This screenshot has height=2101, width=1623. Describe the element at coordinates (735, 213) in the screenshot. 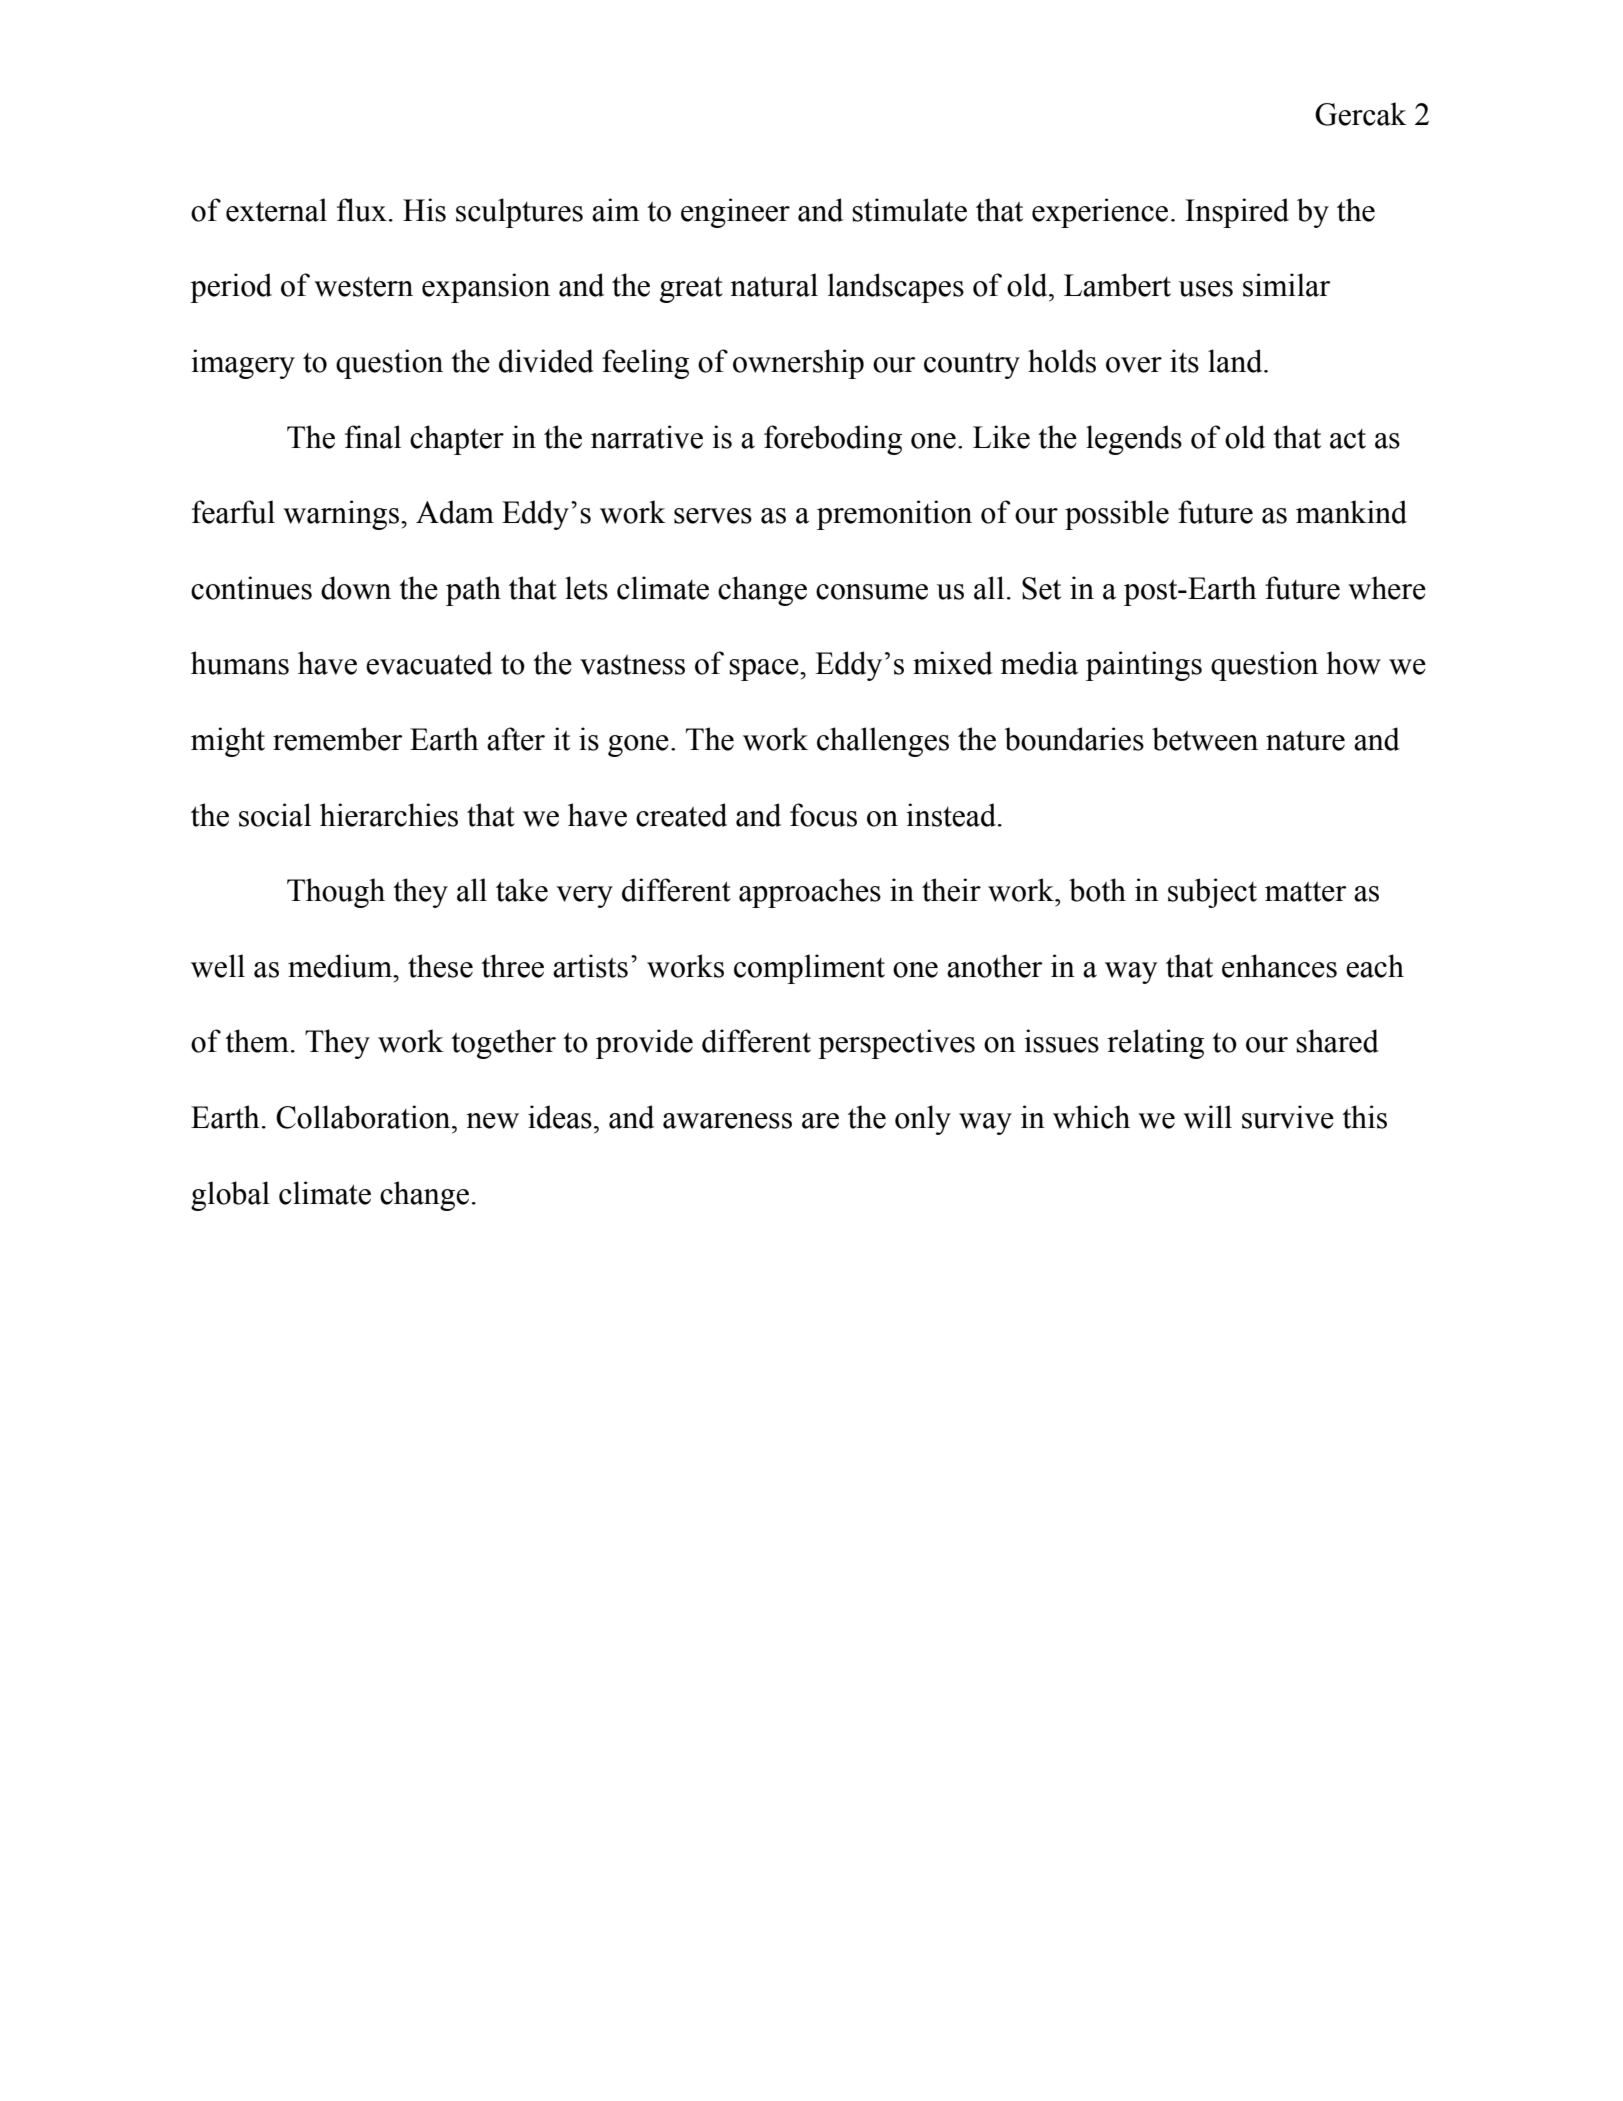

I see `engineer` at that location.
